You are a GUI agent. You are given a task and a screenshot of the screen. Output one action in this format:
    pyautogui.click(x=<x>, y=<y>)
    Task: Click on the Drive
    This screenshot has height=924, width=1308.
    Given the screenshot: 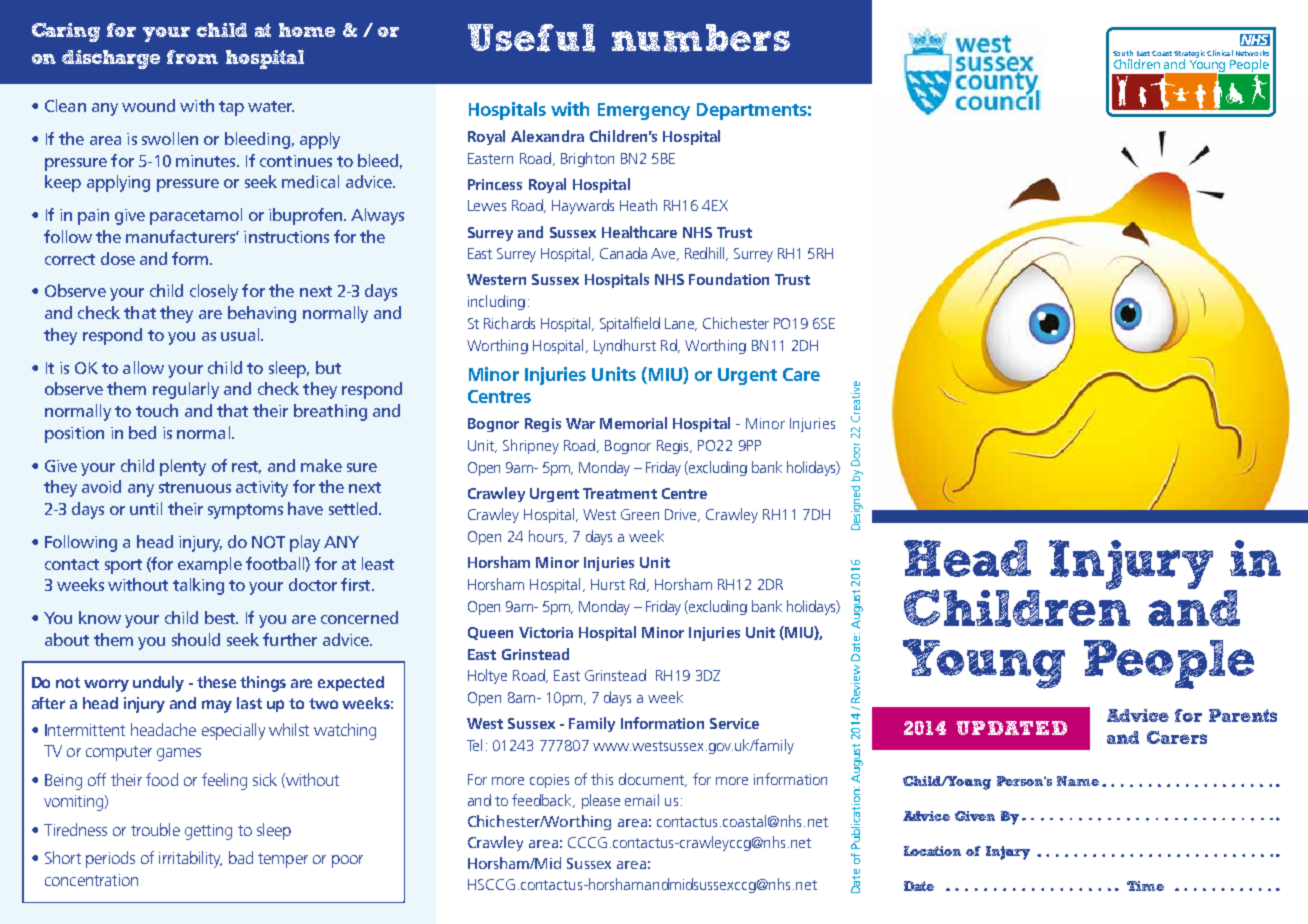 What is the action you would take?
    pyautogui.click(x=682, y=515)
